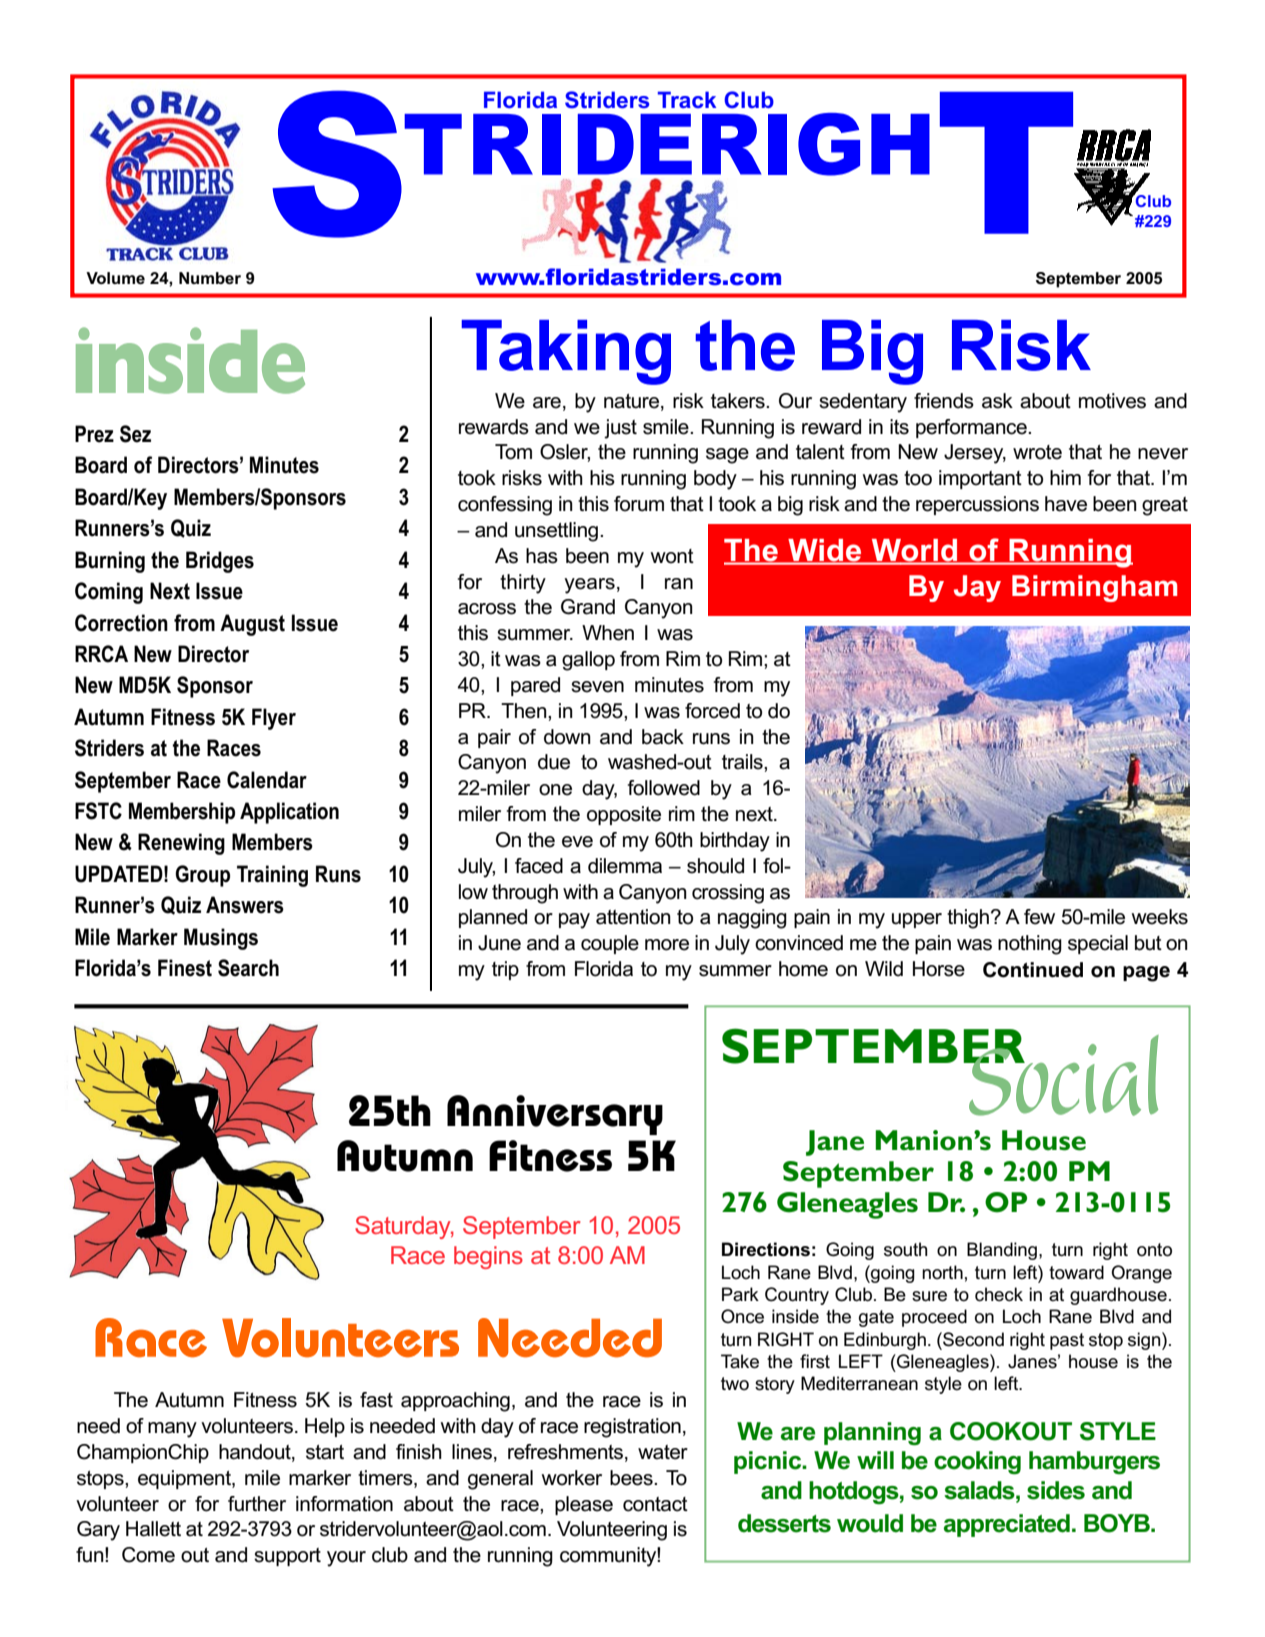  I want to click on further, so click(257, 1504).
